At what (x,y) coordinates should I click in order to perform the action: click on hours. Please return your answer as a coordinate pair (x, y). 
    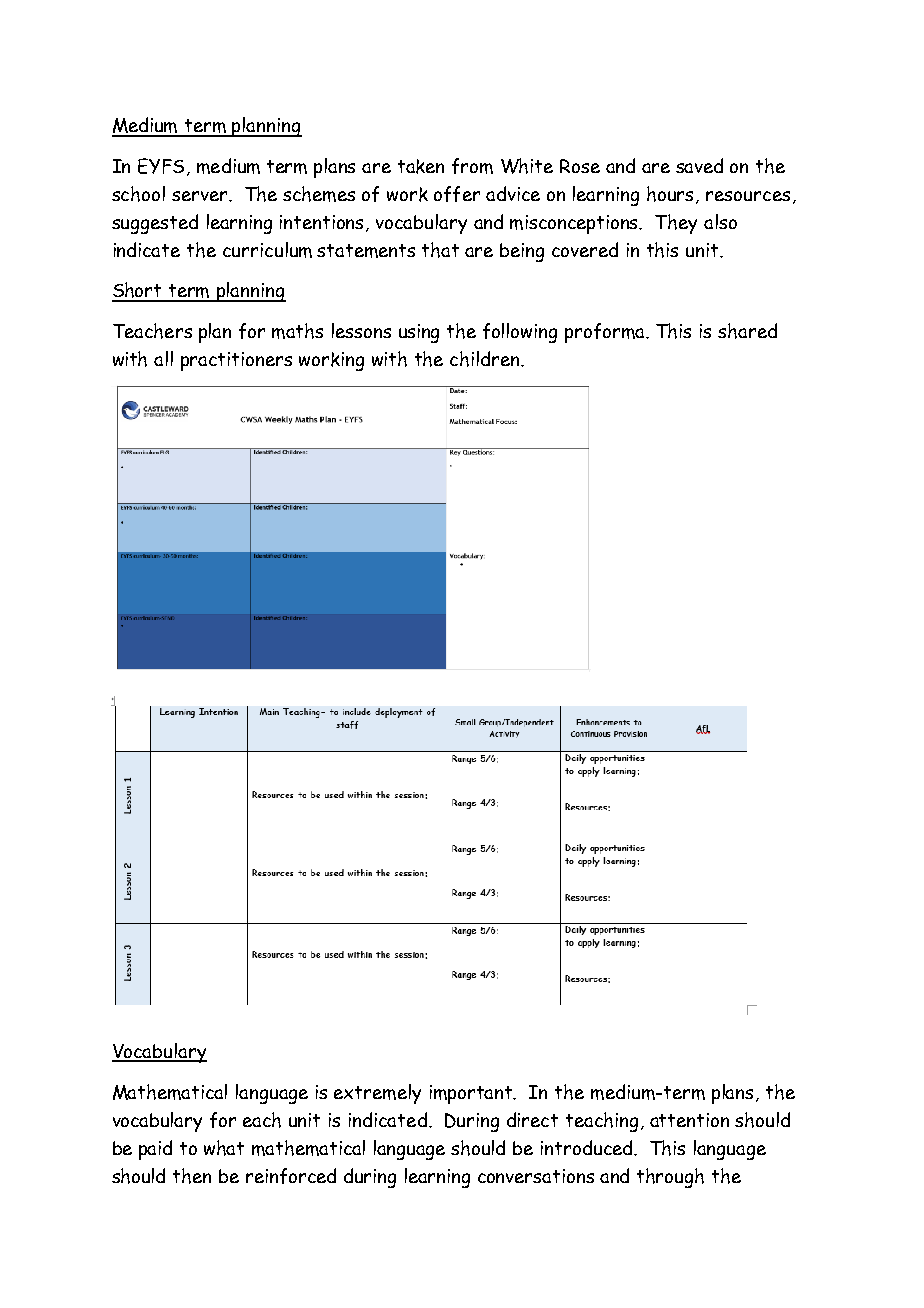
    Looking at the image, I should click on (670, 194).
